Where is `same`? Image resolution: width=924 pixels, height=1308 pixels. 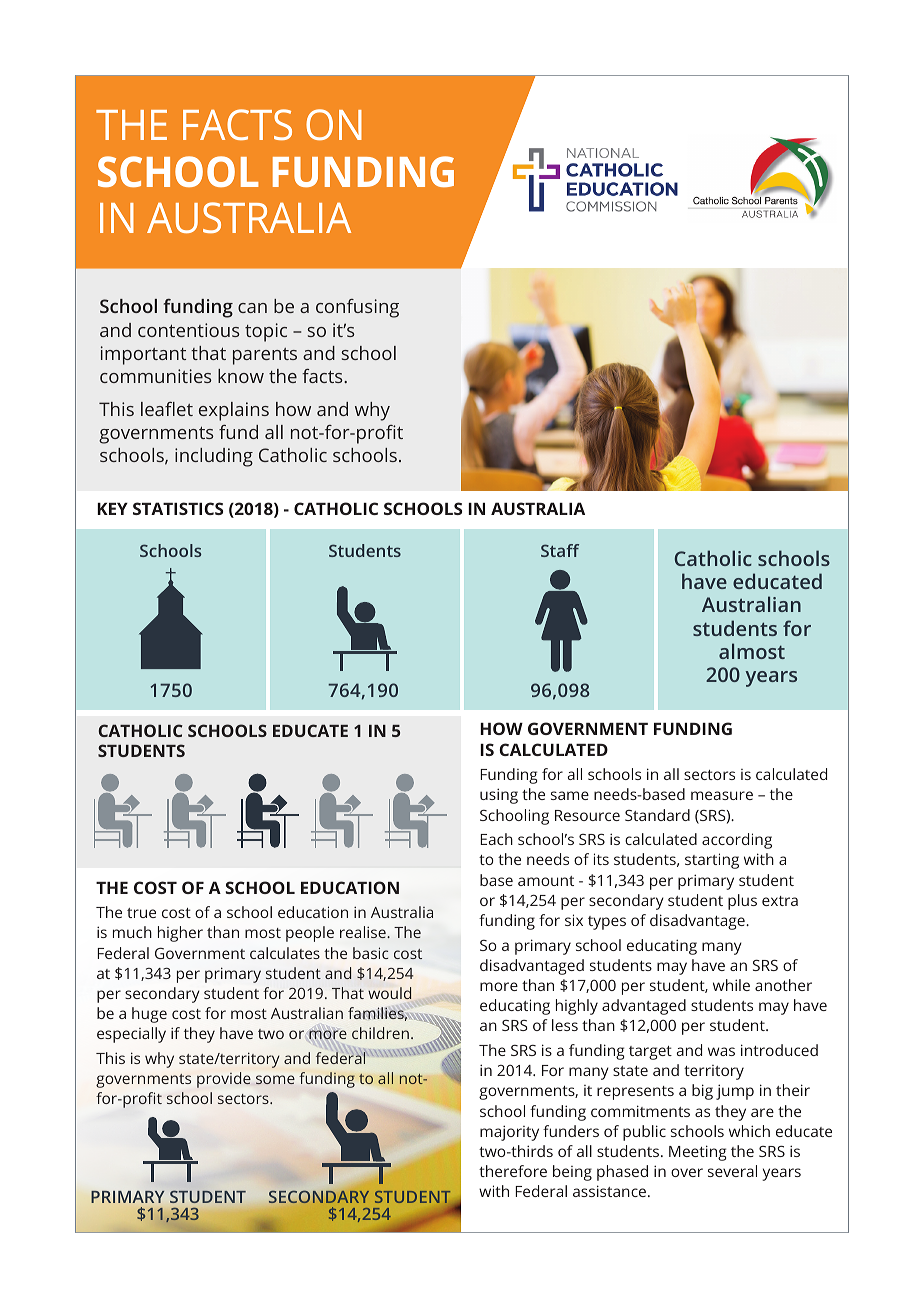
same is located at coordinates (570, 795).
